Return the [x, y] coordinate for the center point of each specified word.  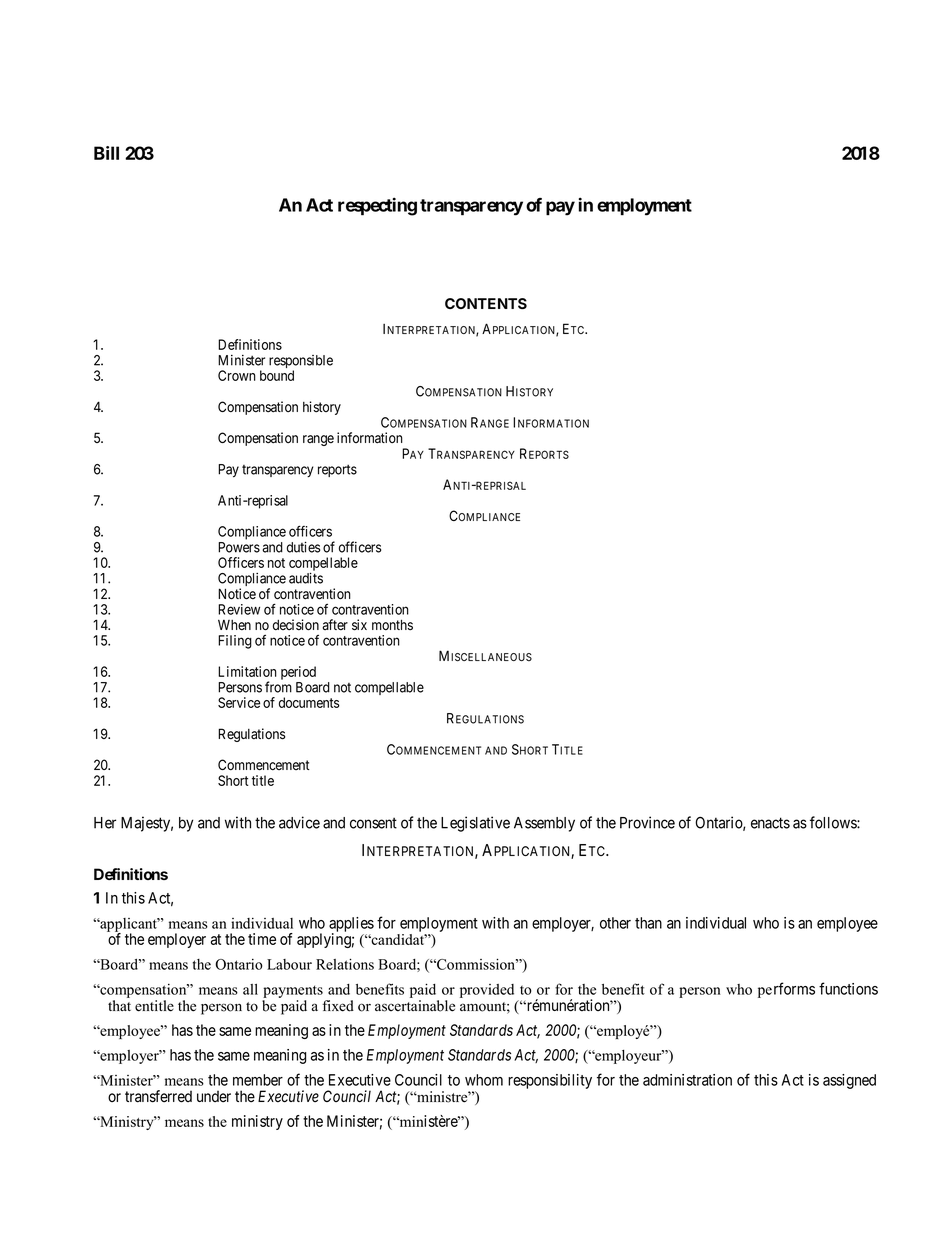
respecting [377, 206]
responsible [301, 363]
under [214, 1096]
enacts [770, 823]
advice [299, 822]
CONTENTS [486, 303]
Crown [237, 375]
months [392, 625]
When [234, 624]
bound [277, 375]
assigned [849, 1081]
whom [484, 1080]
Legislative [475, 824]
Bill [106, 153]
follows [834, 822]
